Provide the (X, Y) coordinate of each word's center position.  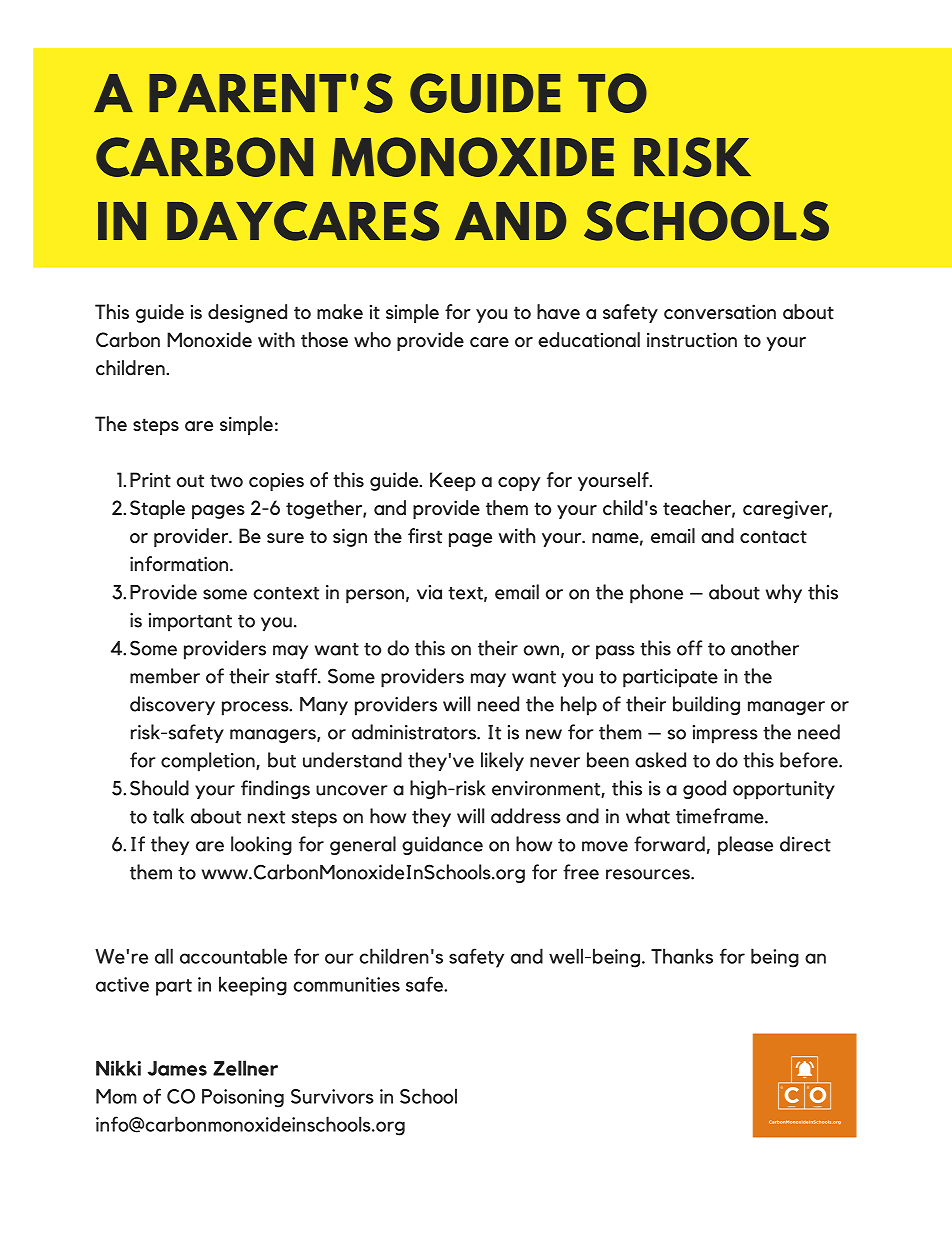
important (190, 622)
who (372, 339)
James (177, 1068)
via (429, 592)
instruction (692, 340)
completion (209, 762)
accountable (233, 956)
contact (773, 537)
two (226, 481)
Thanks (682, 956)
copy (519, 484)
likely (502, 761)
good (704, 789)
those (324, 340)
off (690, 648)
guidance (442, 845)
